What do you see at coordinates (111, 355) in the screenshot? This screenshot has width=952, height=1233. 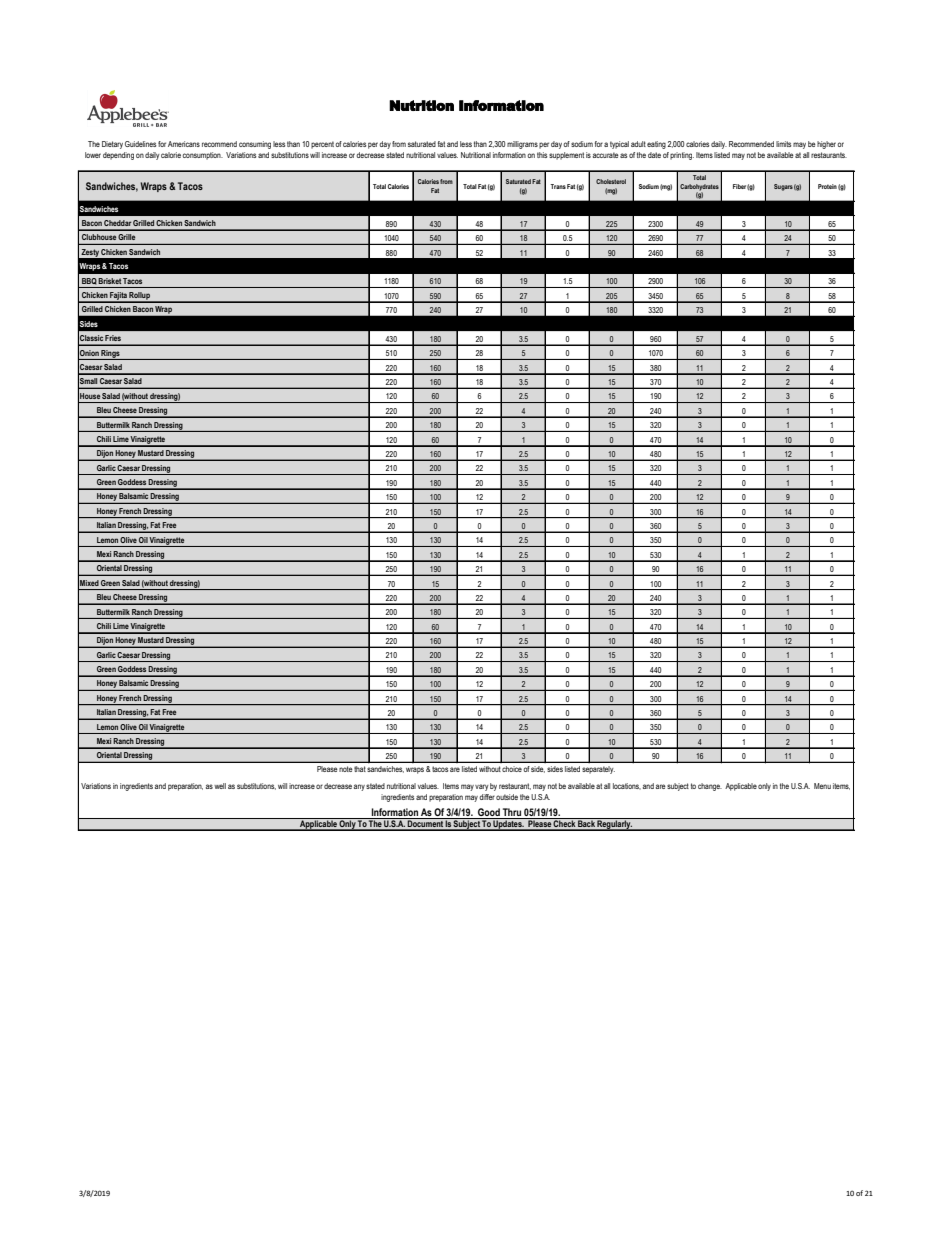 I see `Rings` at bounding box center [111, 355].
